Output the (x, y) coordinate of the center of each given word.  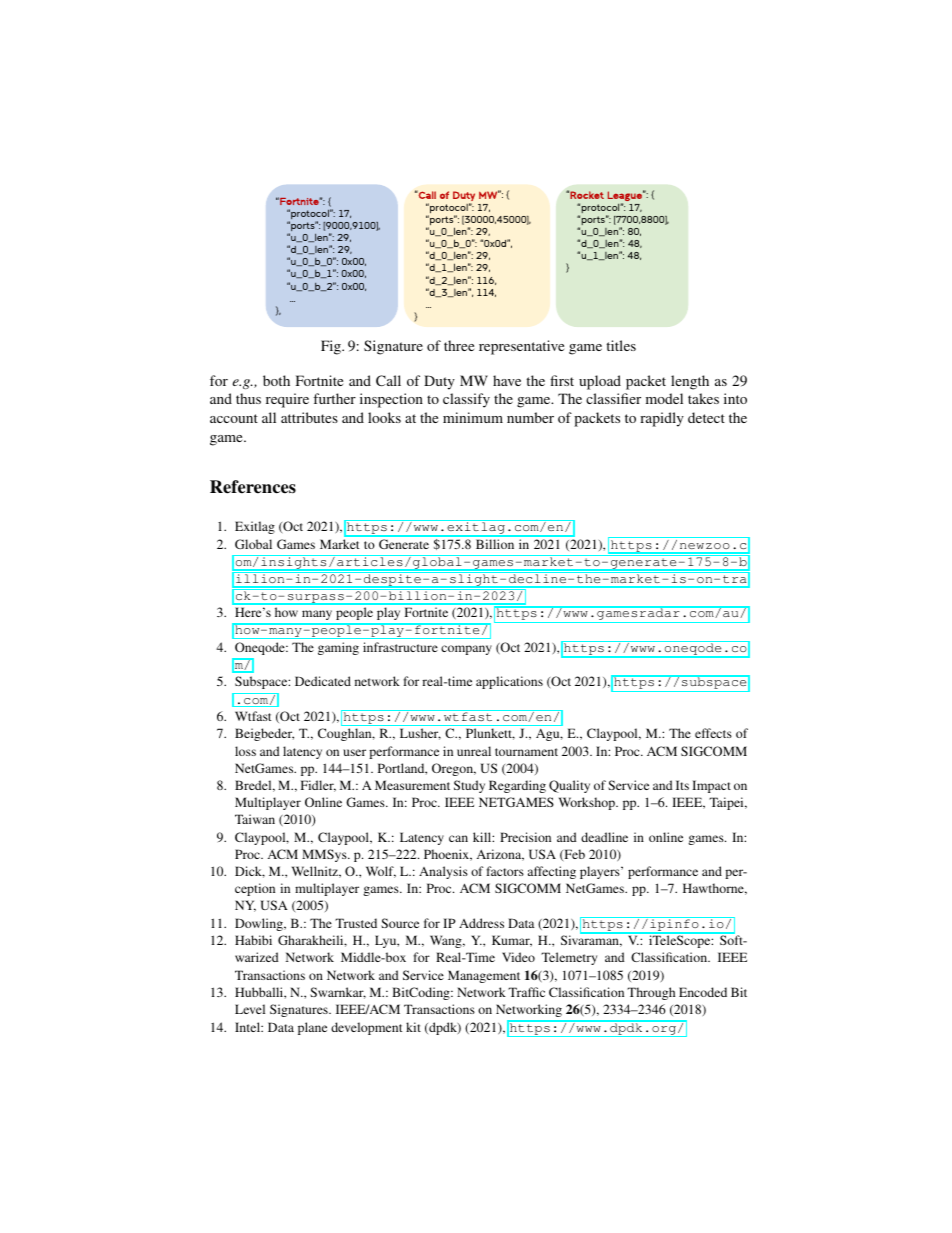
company (466, 650)
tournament (526, 752)
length (690, 382)
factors (505, 871)
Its (682, 785)
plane (312, 1028)
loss (245, 751)
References (253, 487)
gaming (338, 648)
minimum (473, 417)
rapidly (662, 419)
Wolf (381, 872)
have (507, 380)
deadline (604, 837)
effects (713, 733)
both (276, 380)
